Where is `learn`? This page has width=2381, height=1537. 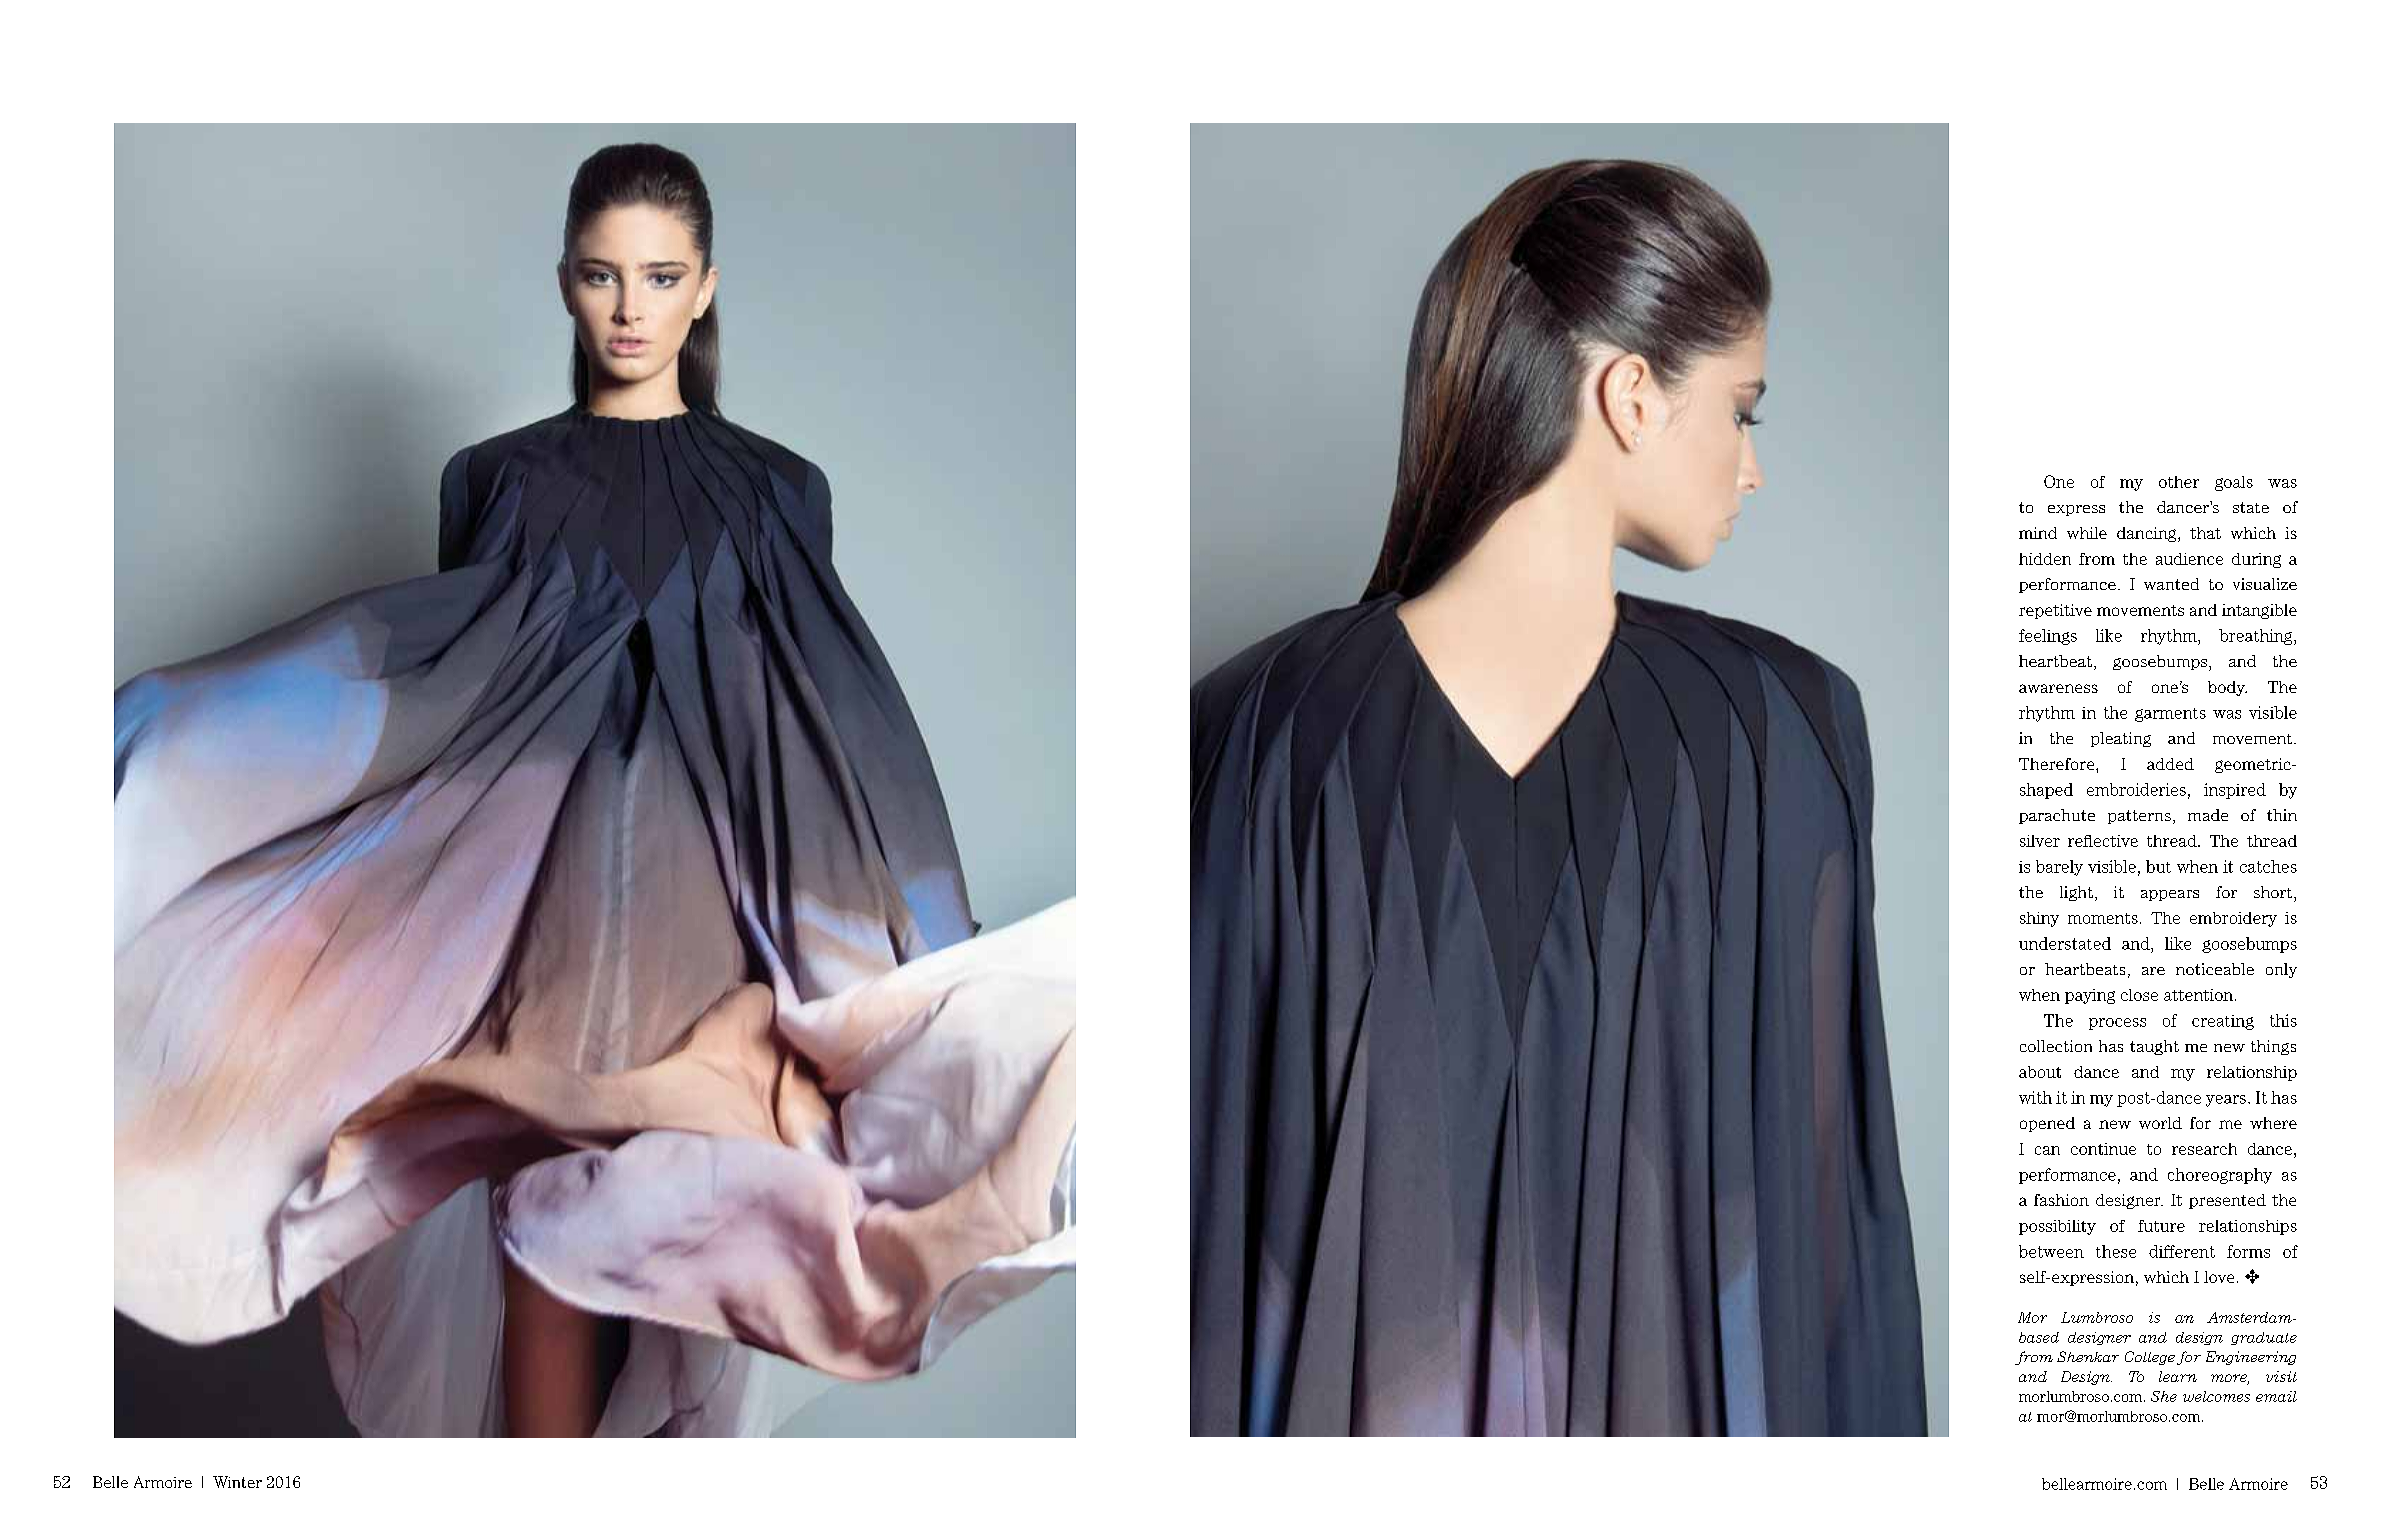 learn is located at coordinates (2178, 1376).
